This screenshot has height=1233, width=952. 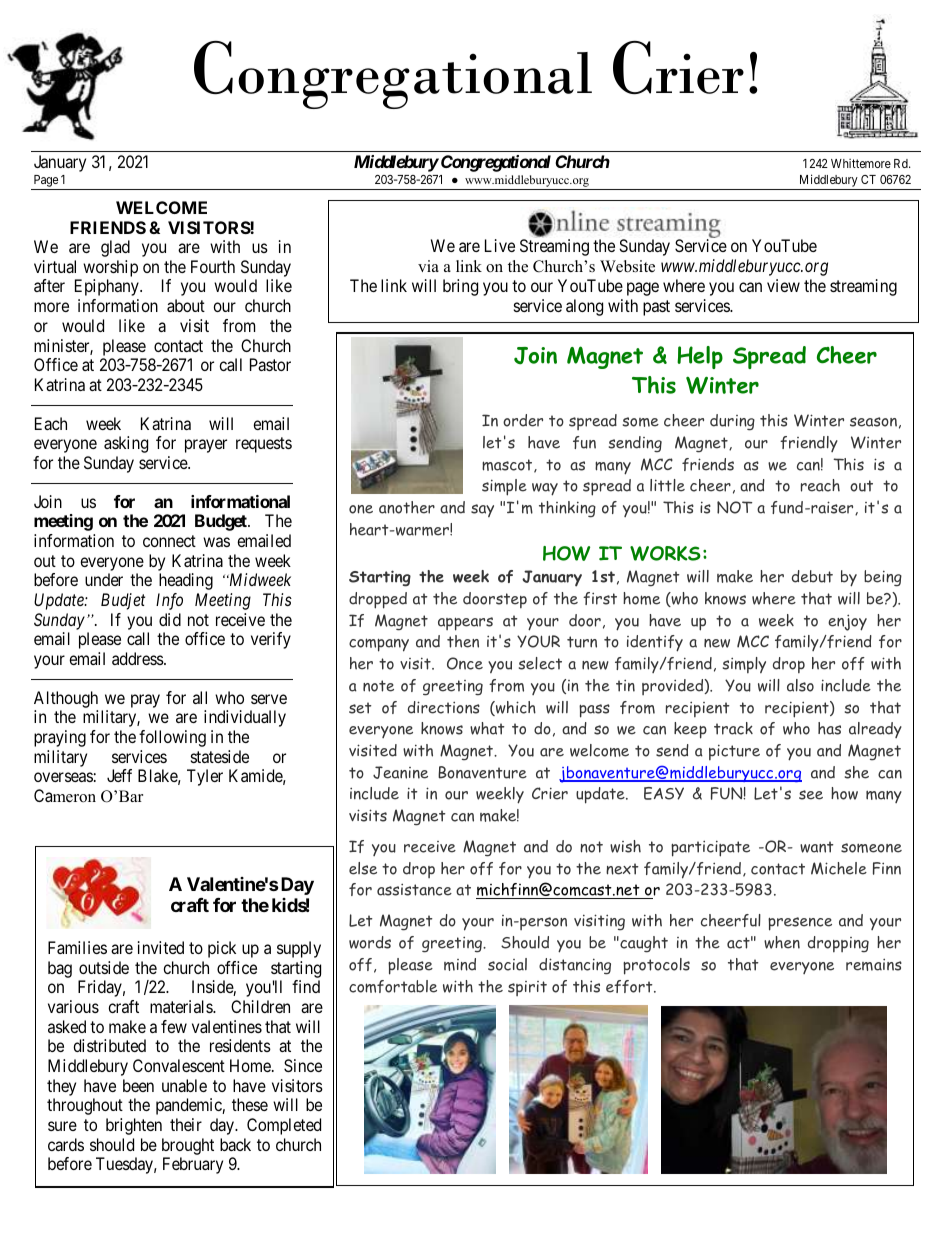 I want to click on directions, so click(x=444, y=707).
